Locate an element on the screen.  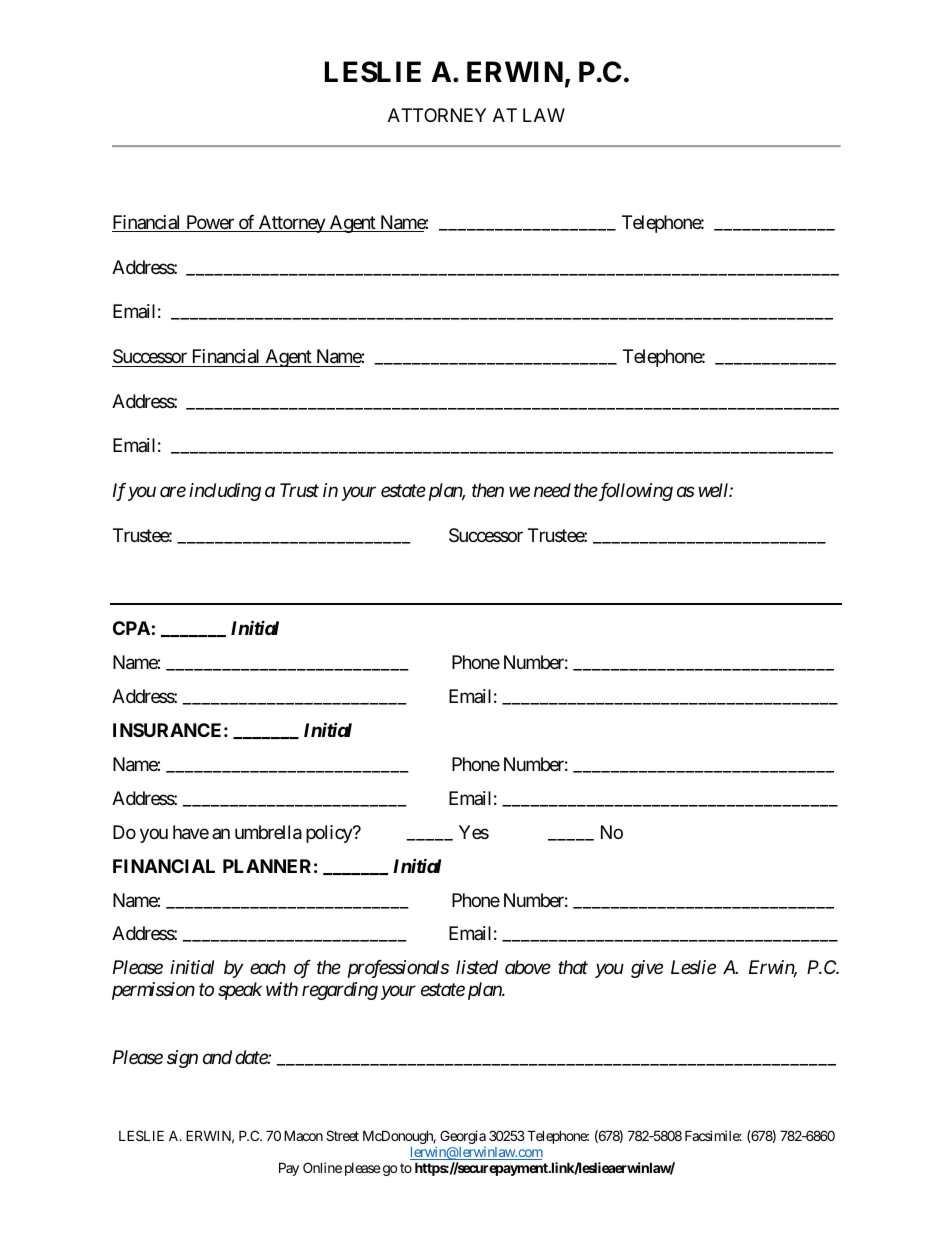
above is located at coordinates (528, 967).
